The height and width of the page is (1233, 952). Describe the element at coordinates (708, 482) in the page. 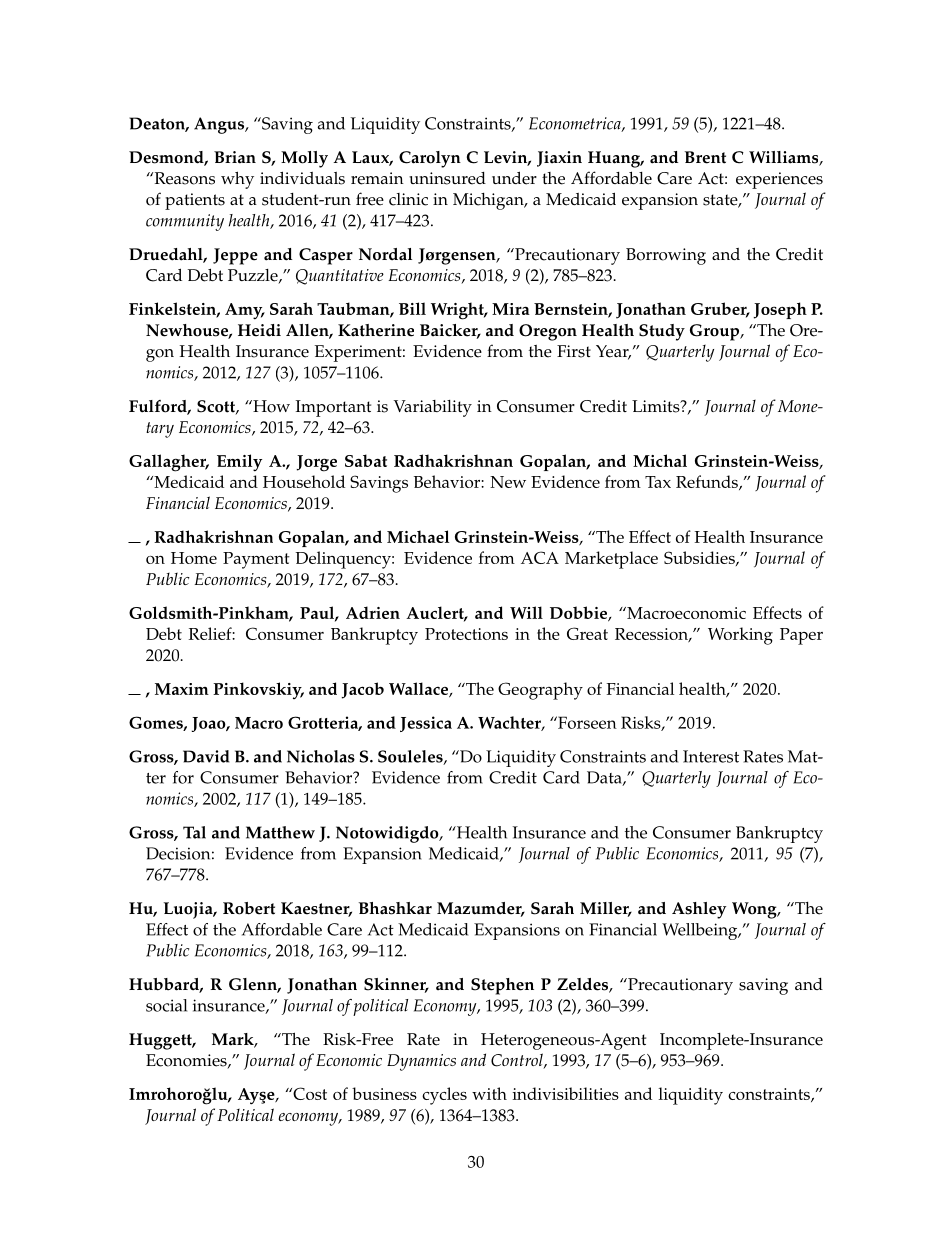

I see `Refunds` at that location.
